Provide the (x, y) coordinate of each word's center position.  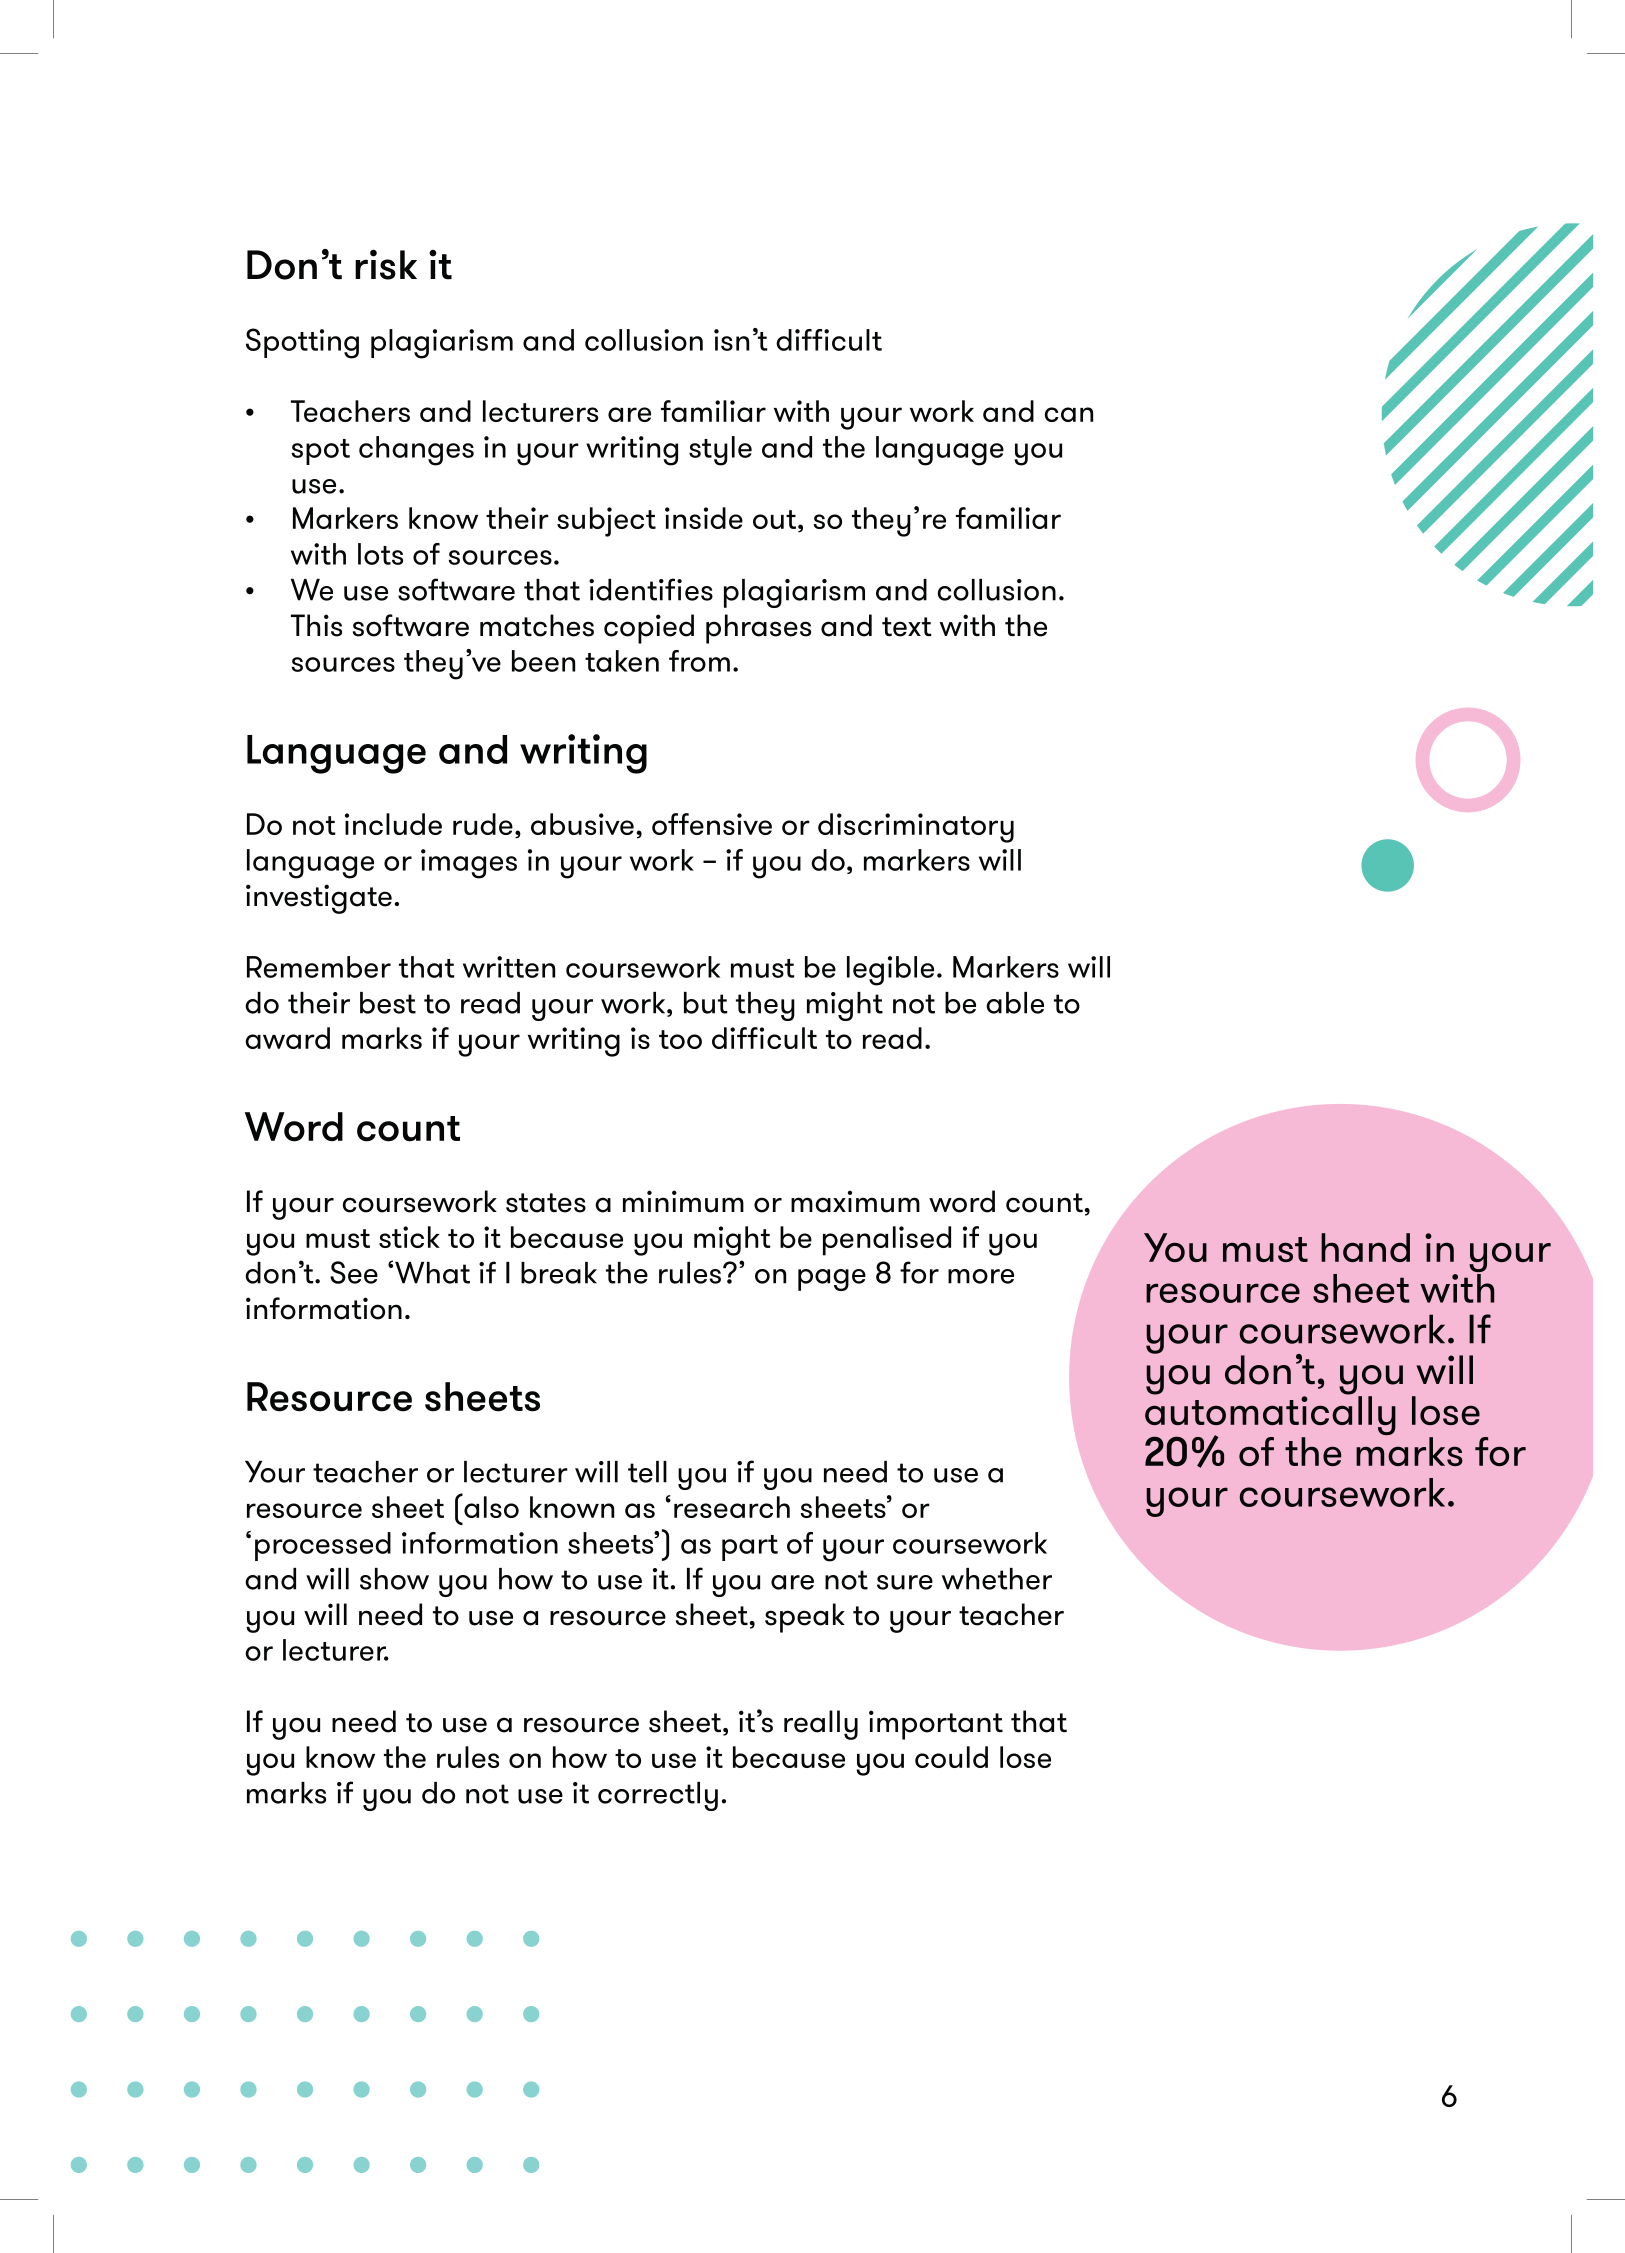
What (432, 1273)
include (393, 824)
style (720, 451)
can (1069, 414)
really (821, 1725)
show (394, 1579)
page (832, 1280)
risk (386, 264)
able (1015, 1003)
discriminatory (916, 828)
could (951, 1757)
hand (1365, 1247)
